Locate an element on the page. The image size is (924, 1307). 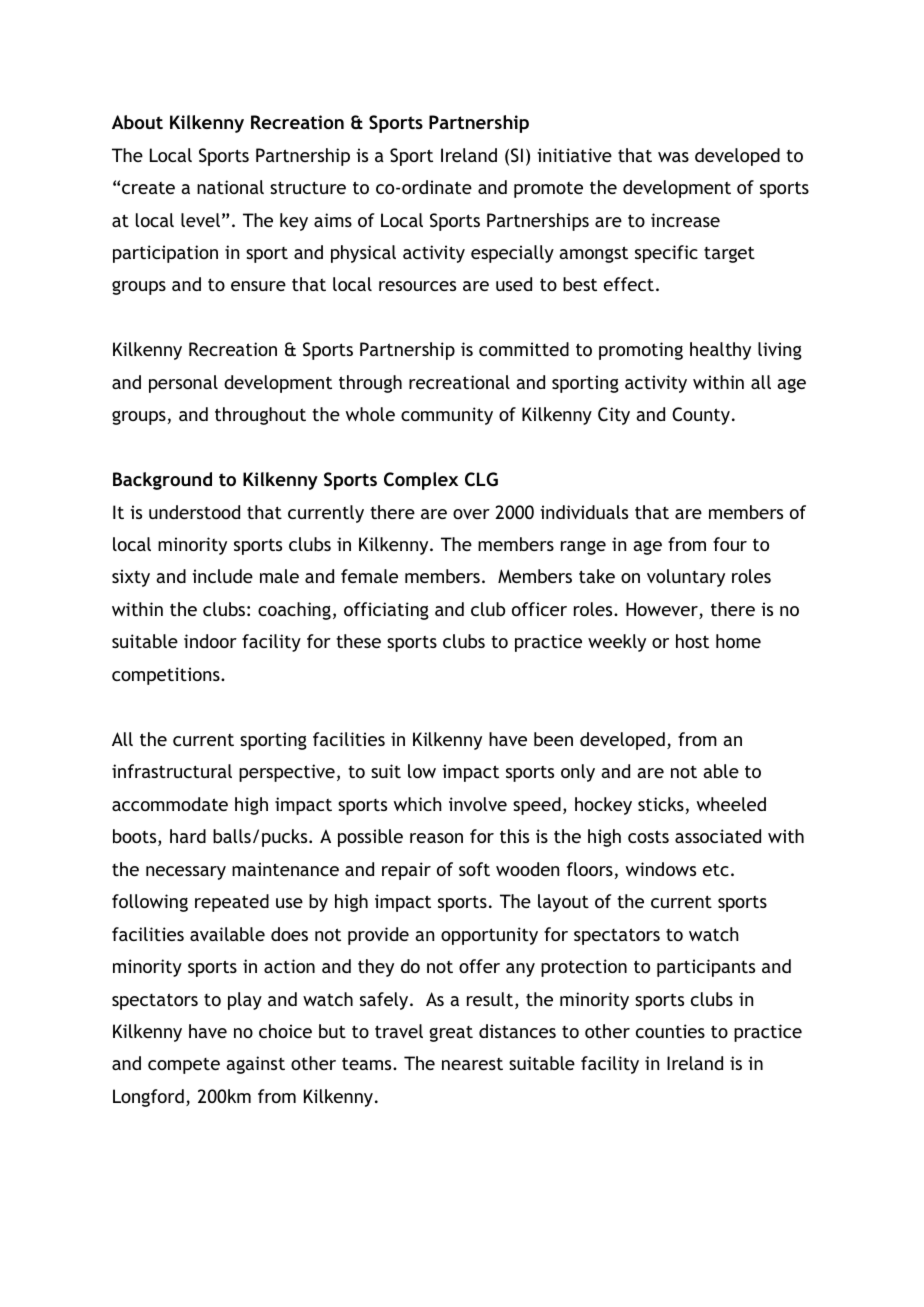
officiating is located at coordinates (386, 611).
